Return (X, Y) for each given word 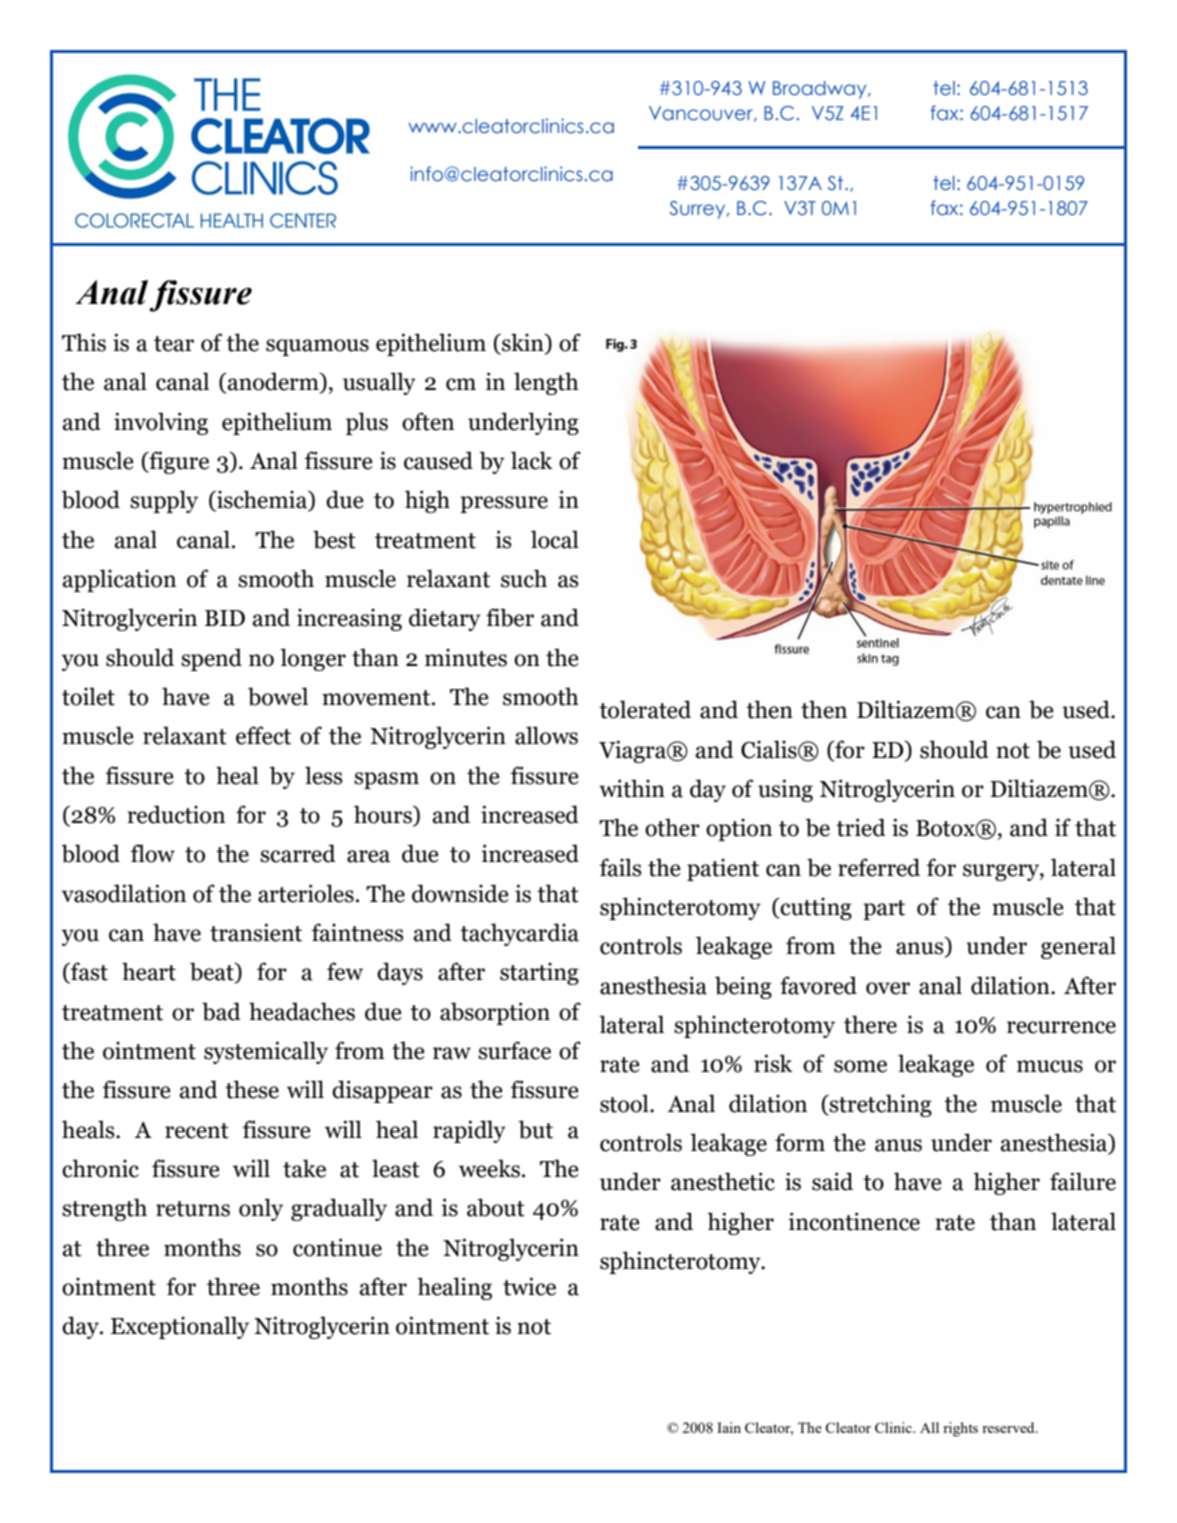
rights (960, 1429)
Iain (729, 1427)
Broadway (821, 90)
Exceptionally (180, 1327)
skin (523, 343)
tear (174, 344)
